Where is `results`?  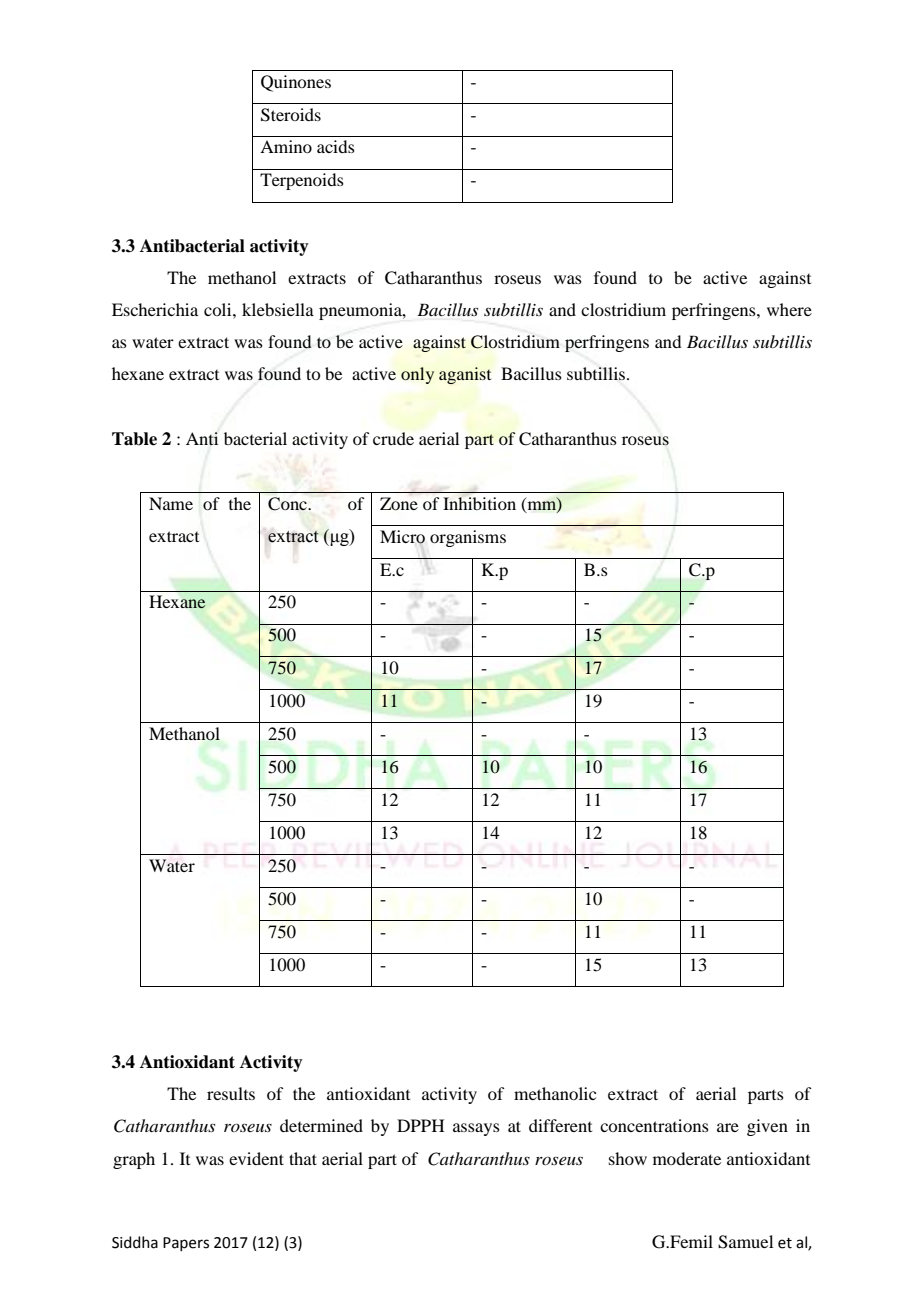 results is located at coordinates (231, 1093).
